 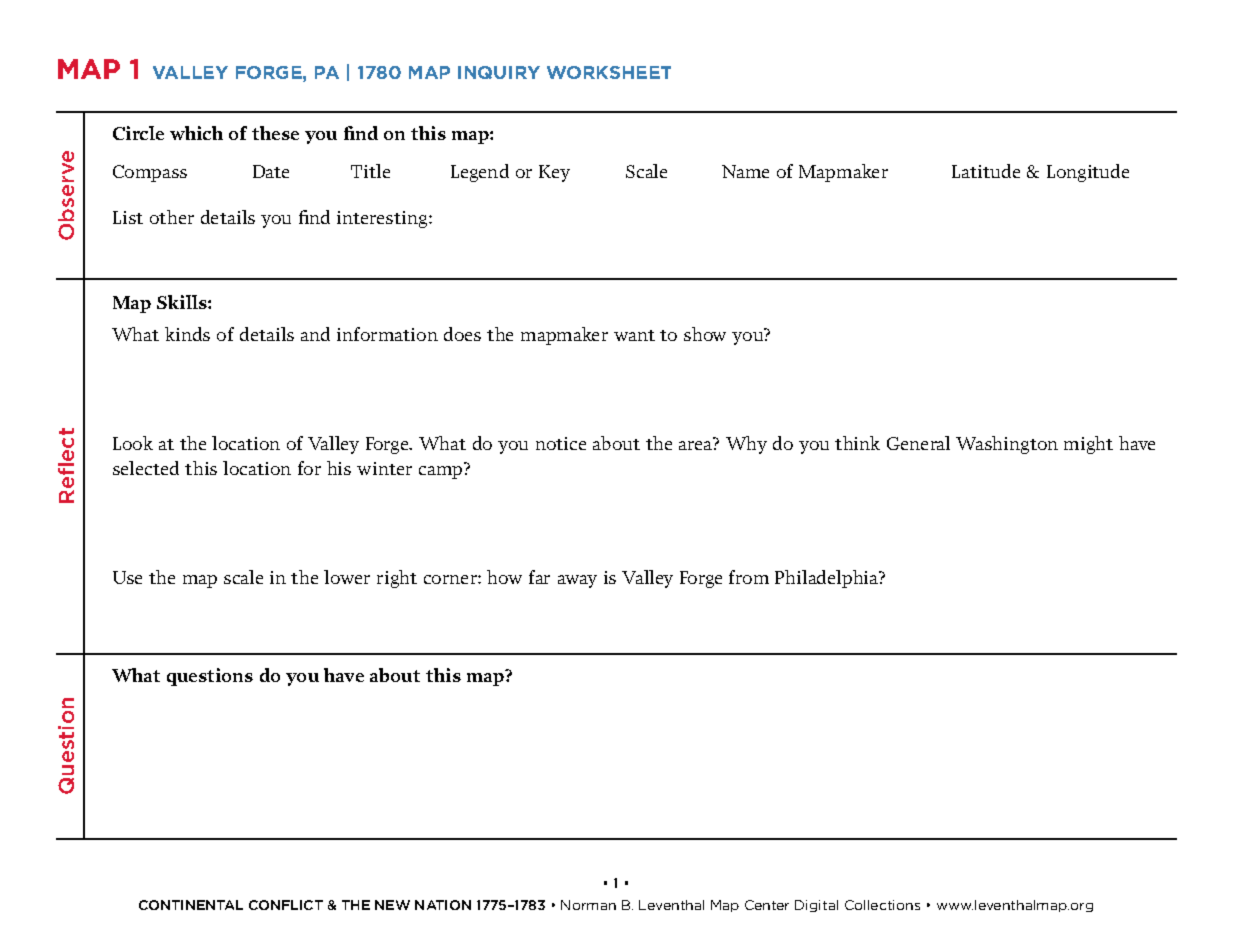 What do you see at coordinates (561, 443) in the screenshot?
I see `notice` at bounding box center [561, 443].
